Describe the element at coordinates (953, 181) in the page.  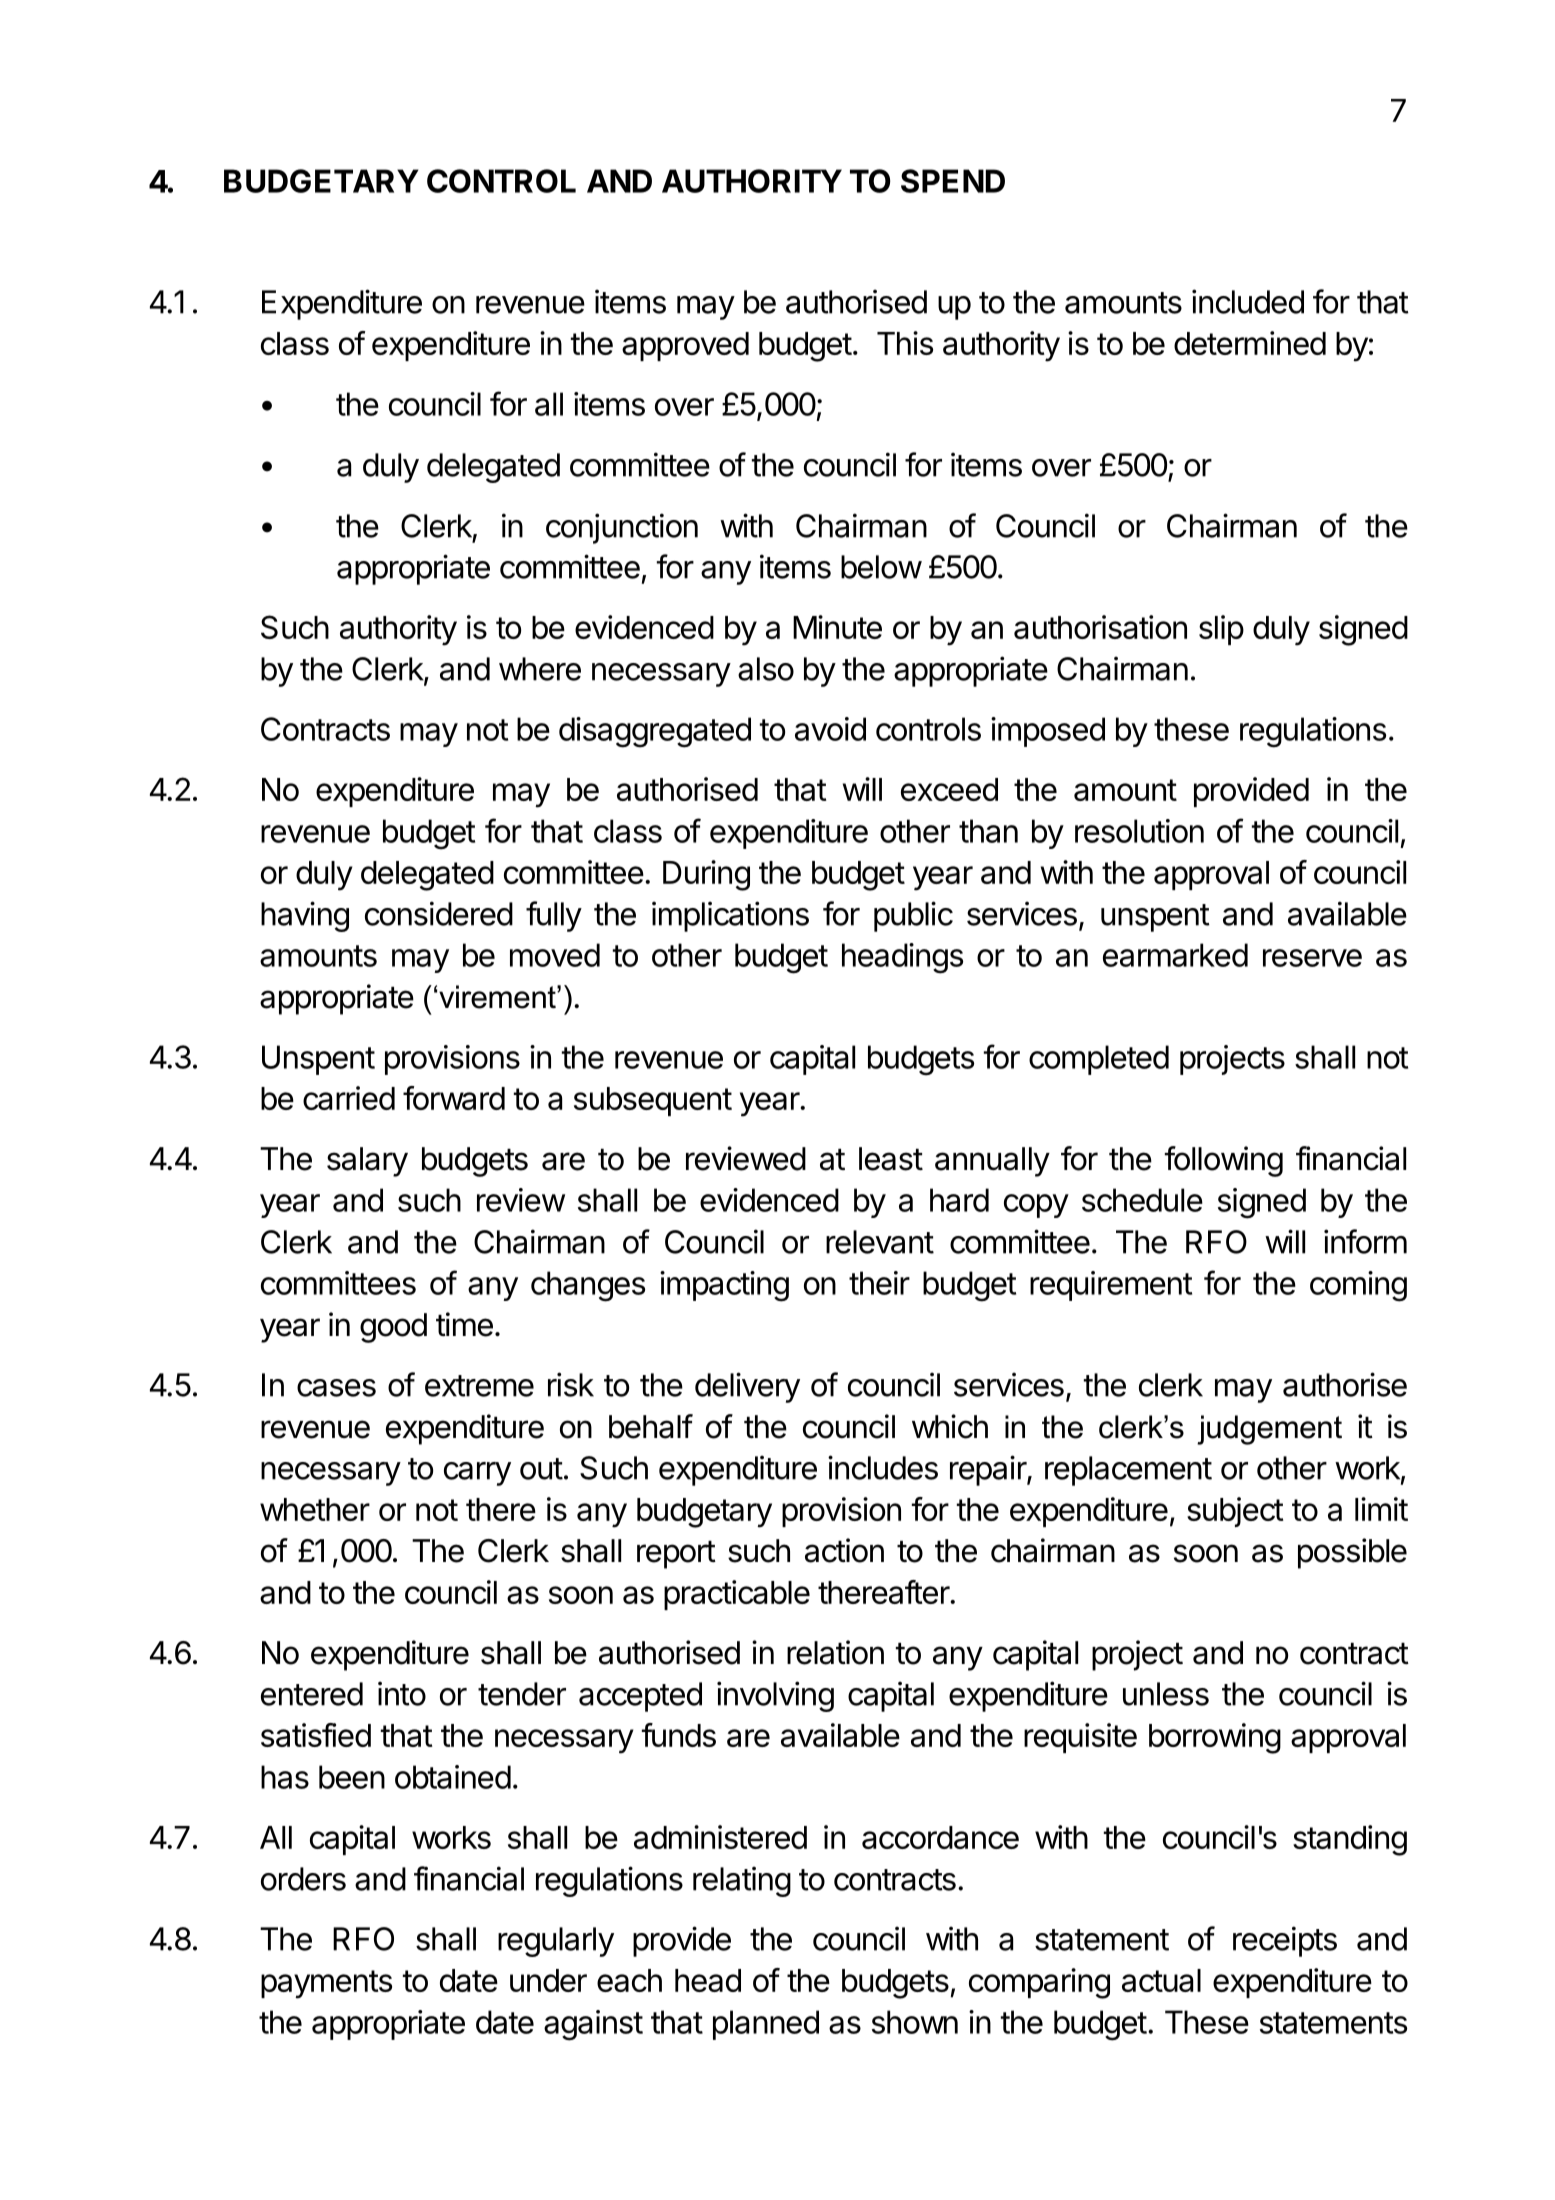
I see `SPEND` at that location.
